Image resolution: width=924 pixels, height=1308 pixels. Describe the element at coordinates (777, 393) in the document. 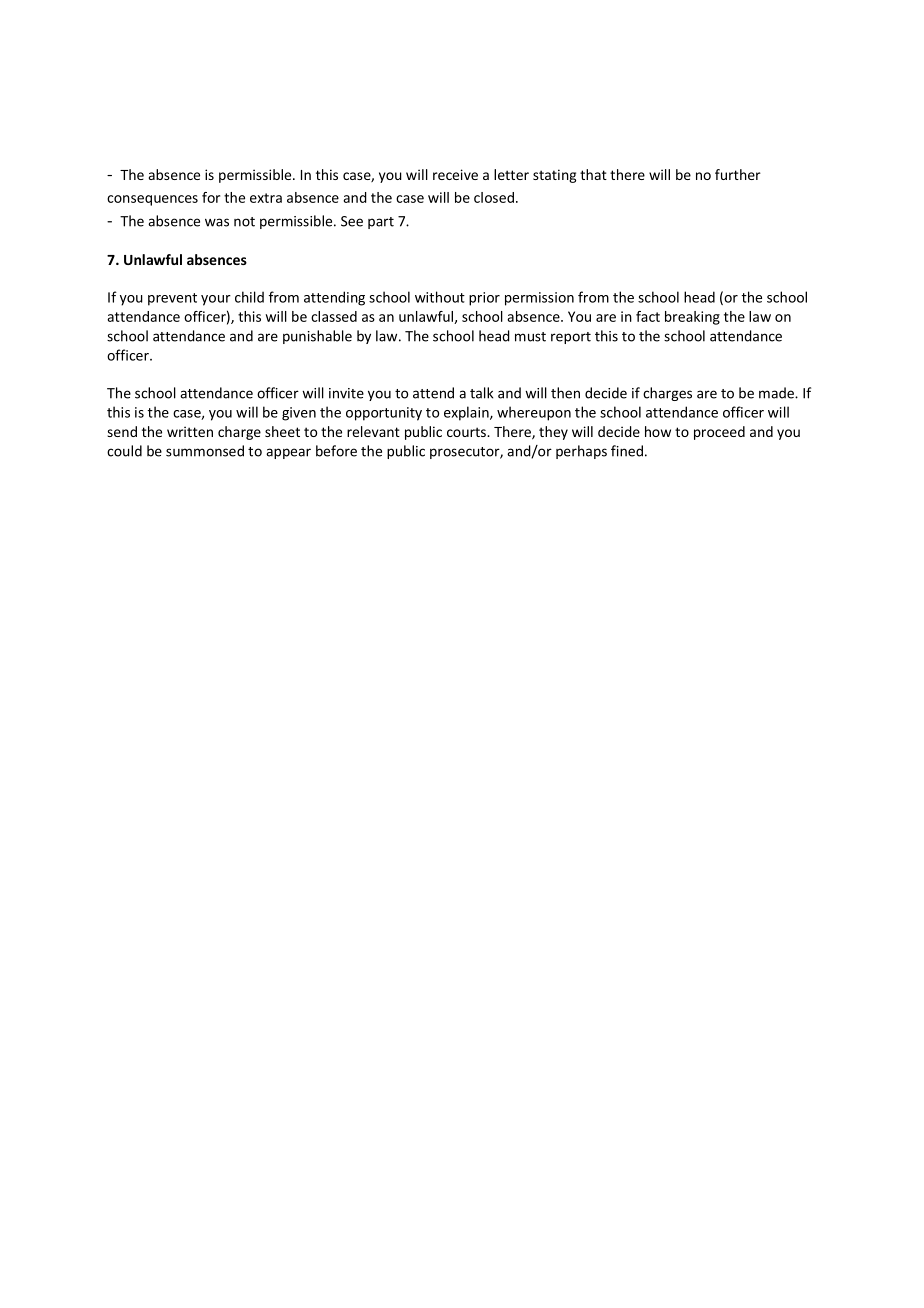

I see `made` at that location.
